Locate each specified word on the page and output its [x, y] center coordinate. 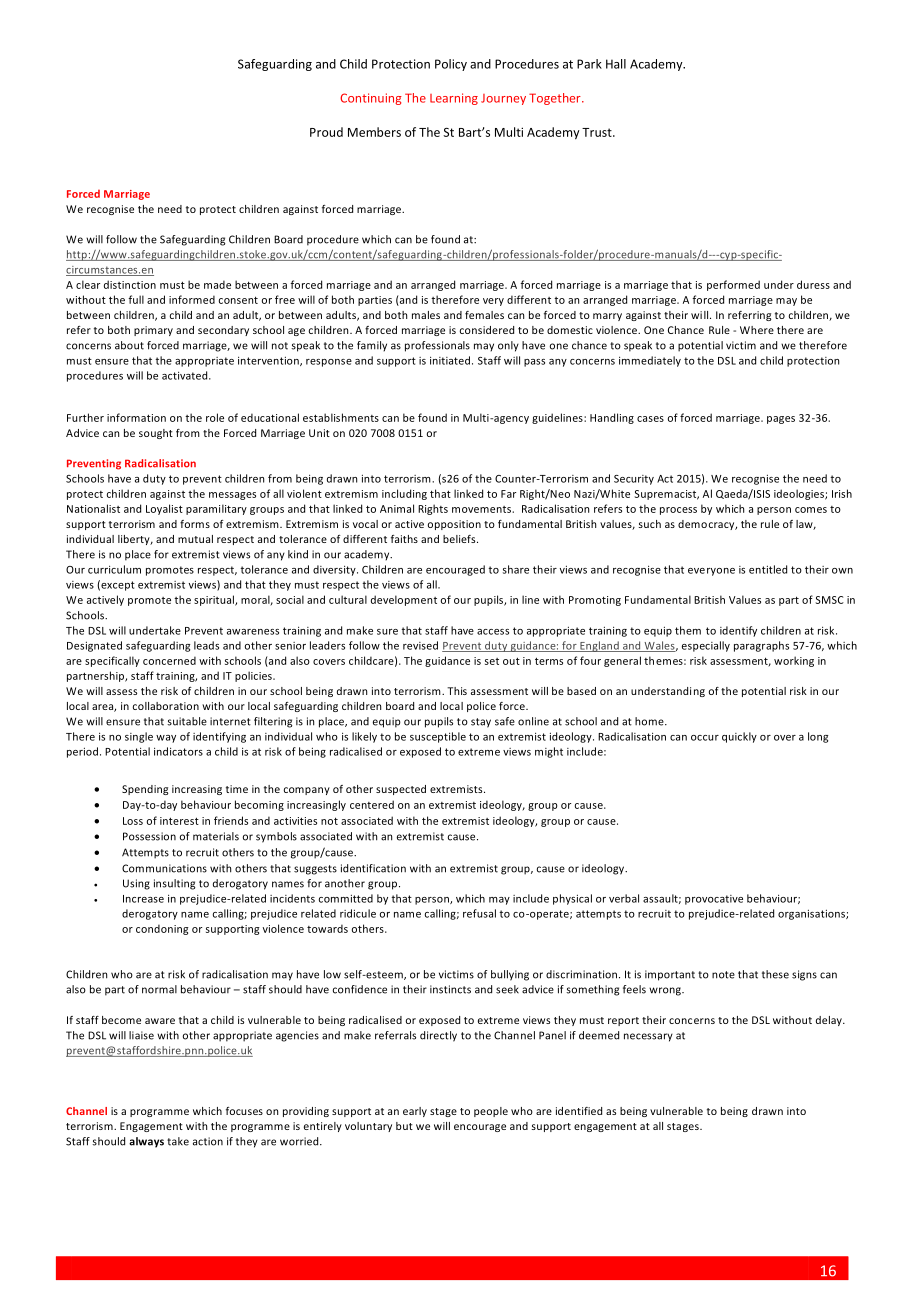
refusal [479, 913]
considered [487, 330]
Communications [164, 868]
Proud [326, 132]
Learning [454, 99]
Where [757, 330]
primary [153, 331]
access [493, 632]
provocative [714, 900]
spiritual [215, 600]
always [146, 1142]
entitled [768, 569]
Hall [616, 64]
